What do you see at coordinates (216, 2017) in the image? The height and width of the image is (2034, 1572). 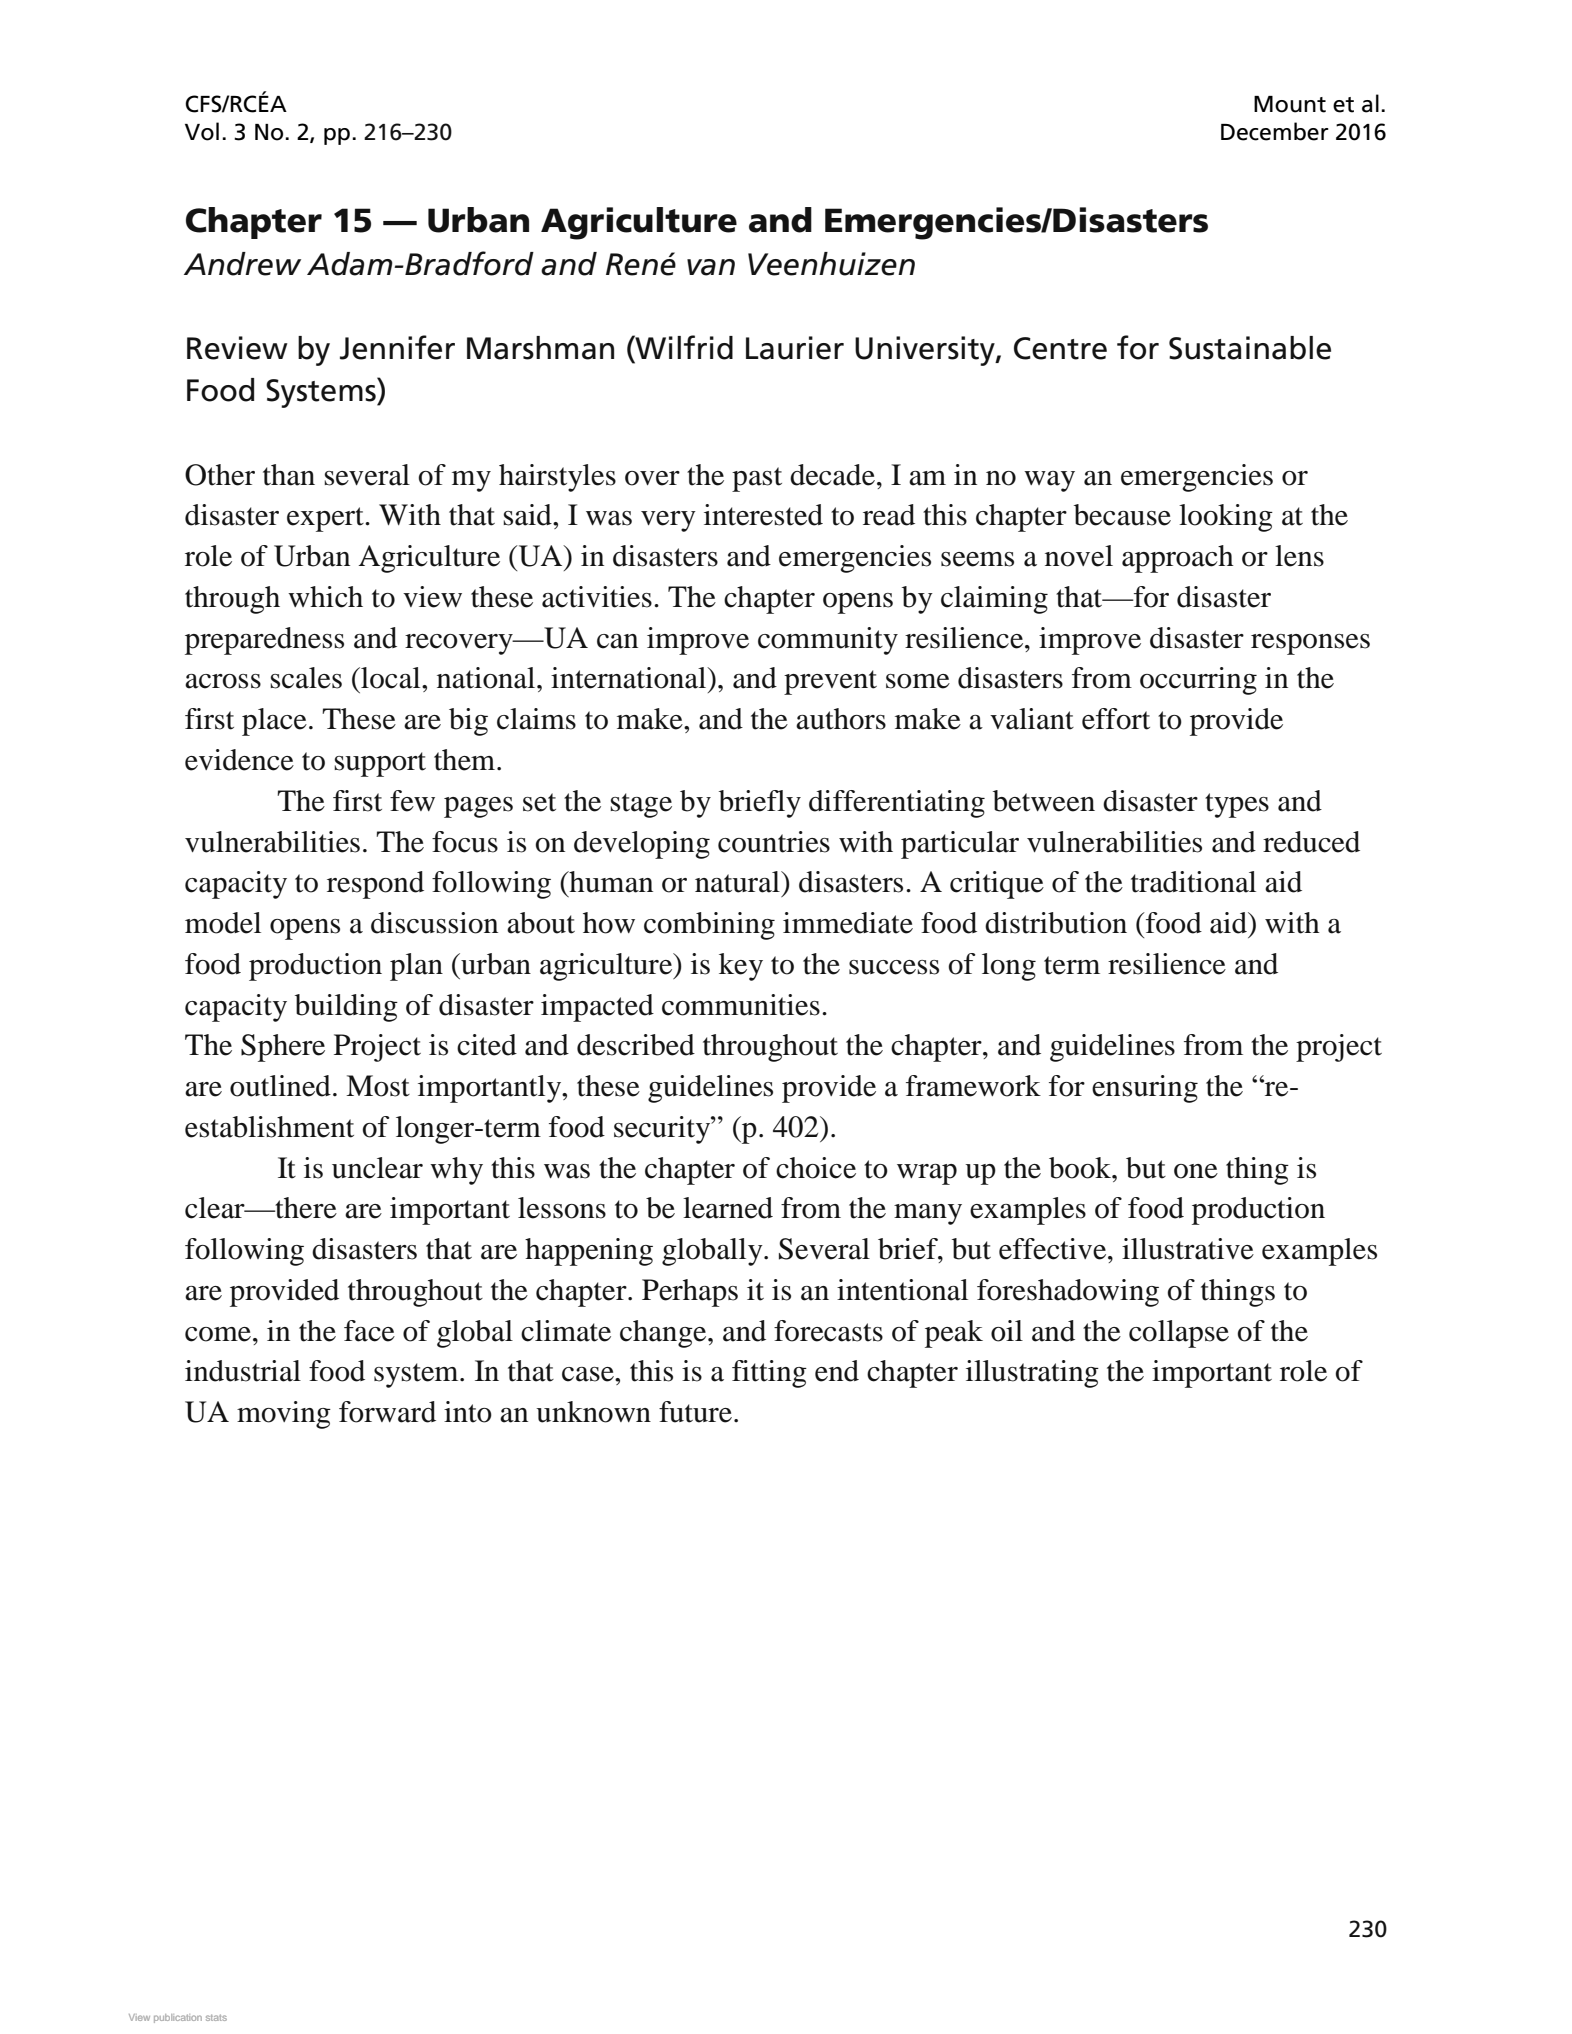 I see `stats` at bounding box center [216, 2017].
